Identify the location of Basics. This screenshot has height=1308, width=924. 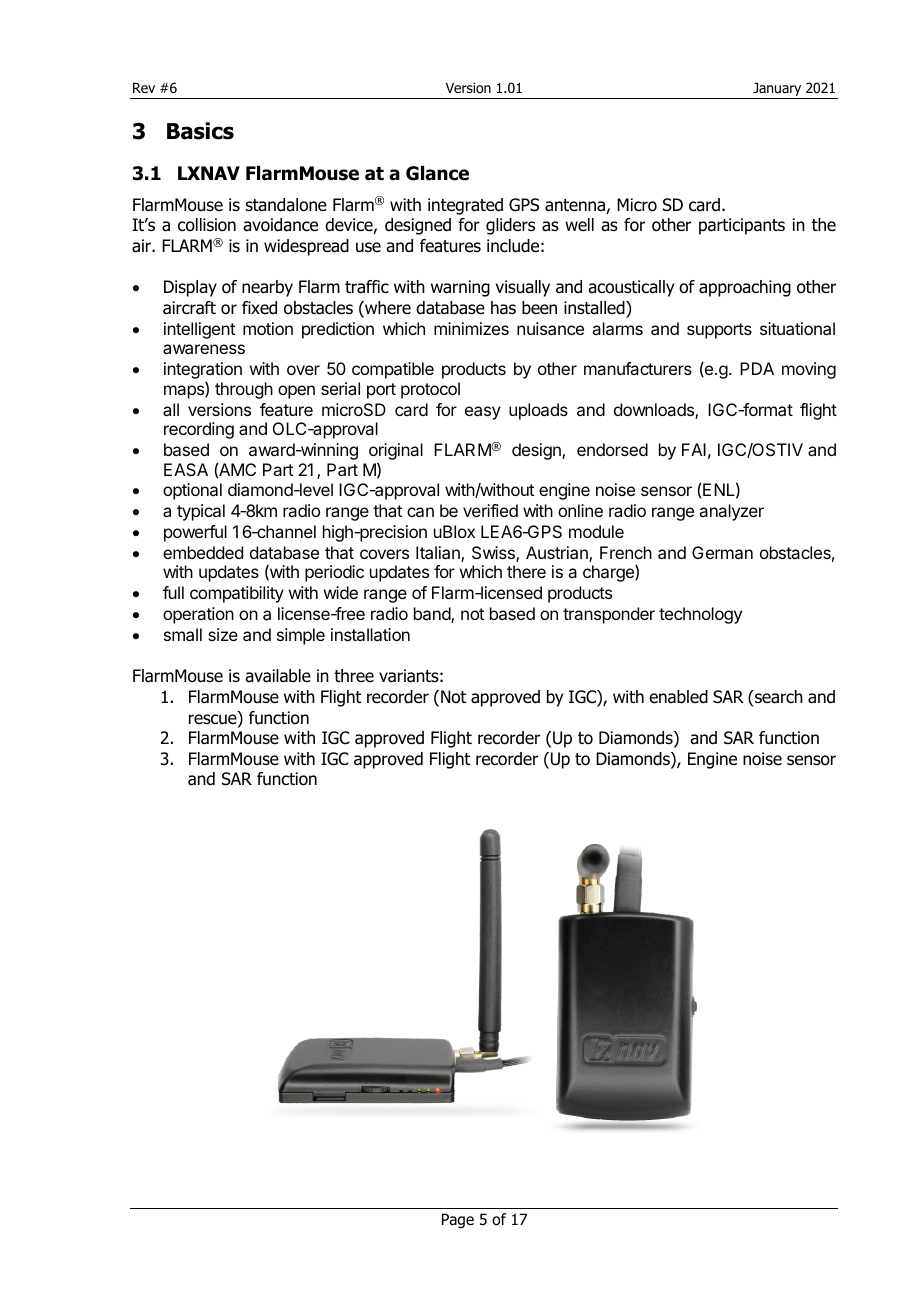
(200, 131).
